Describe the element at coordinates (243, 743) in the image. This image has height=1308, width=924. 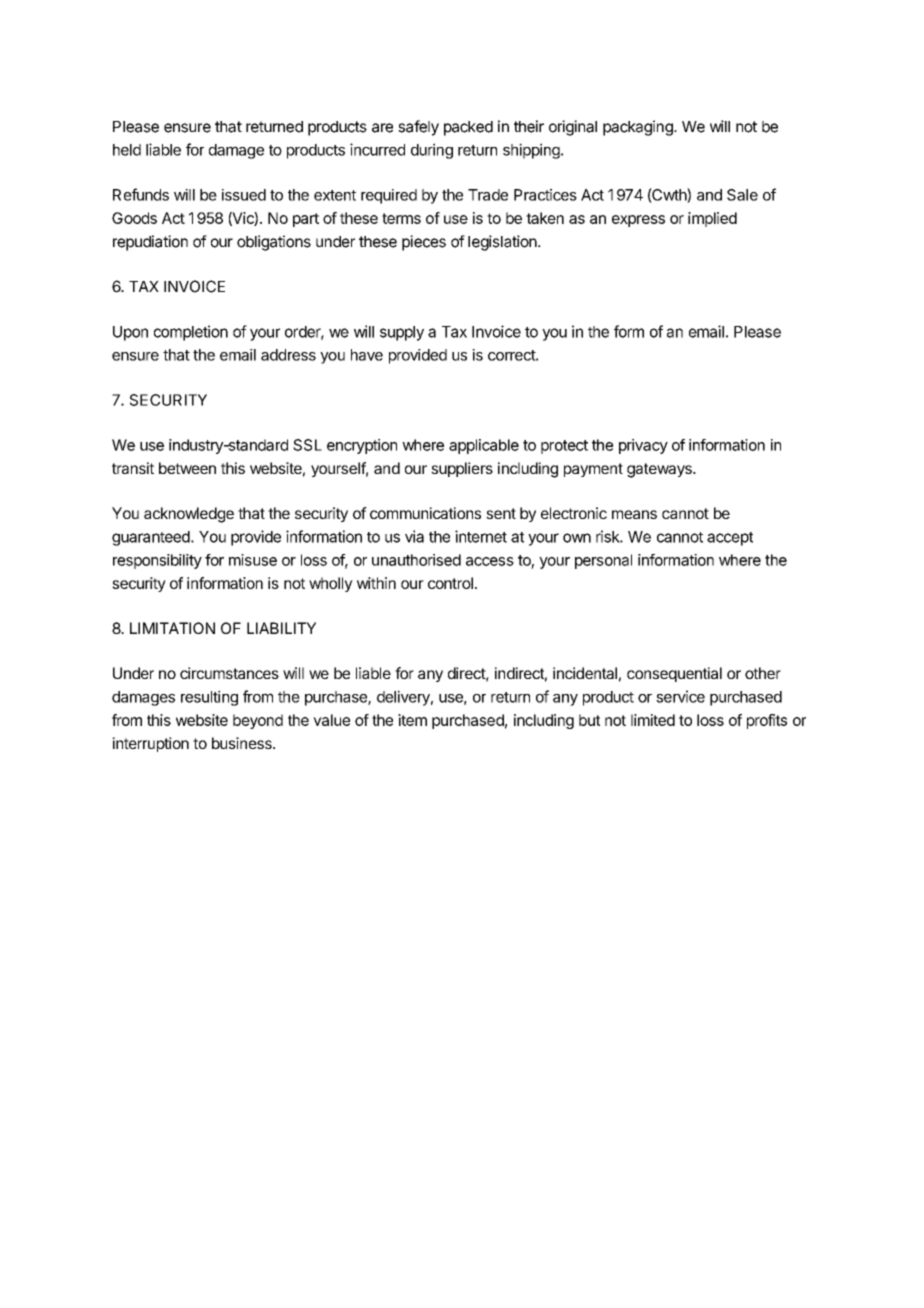
I see `business` at that location.
